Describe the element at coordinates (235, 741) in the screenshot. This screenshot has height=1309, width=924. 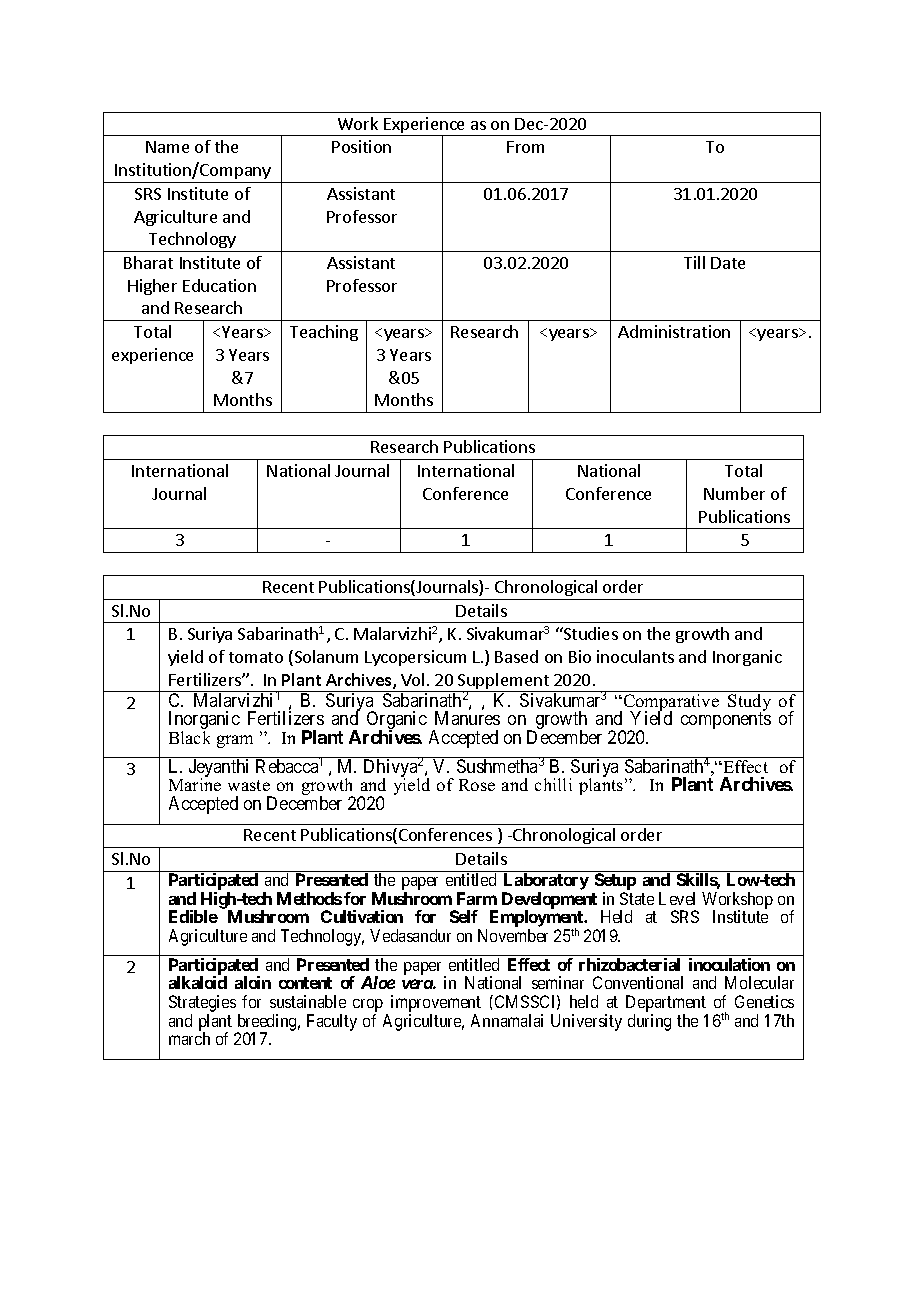
I see `gram` at that location.
